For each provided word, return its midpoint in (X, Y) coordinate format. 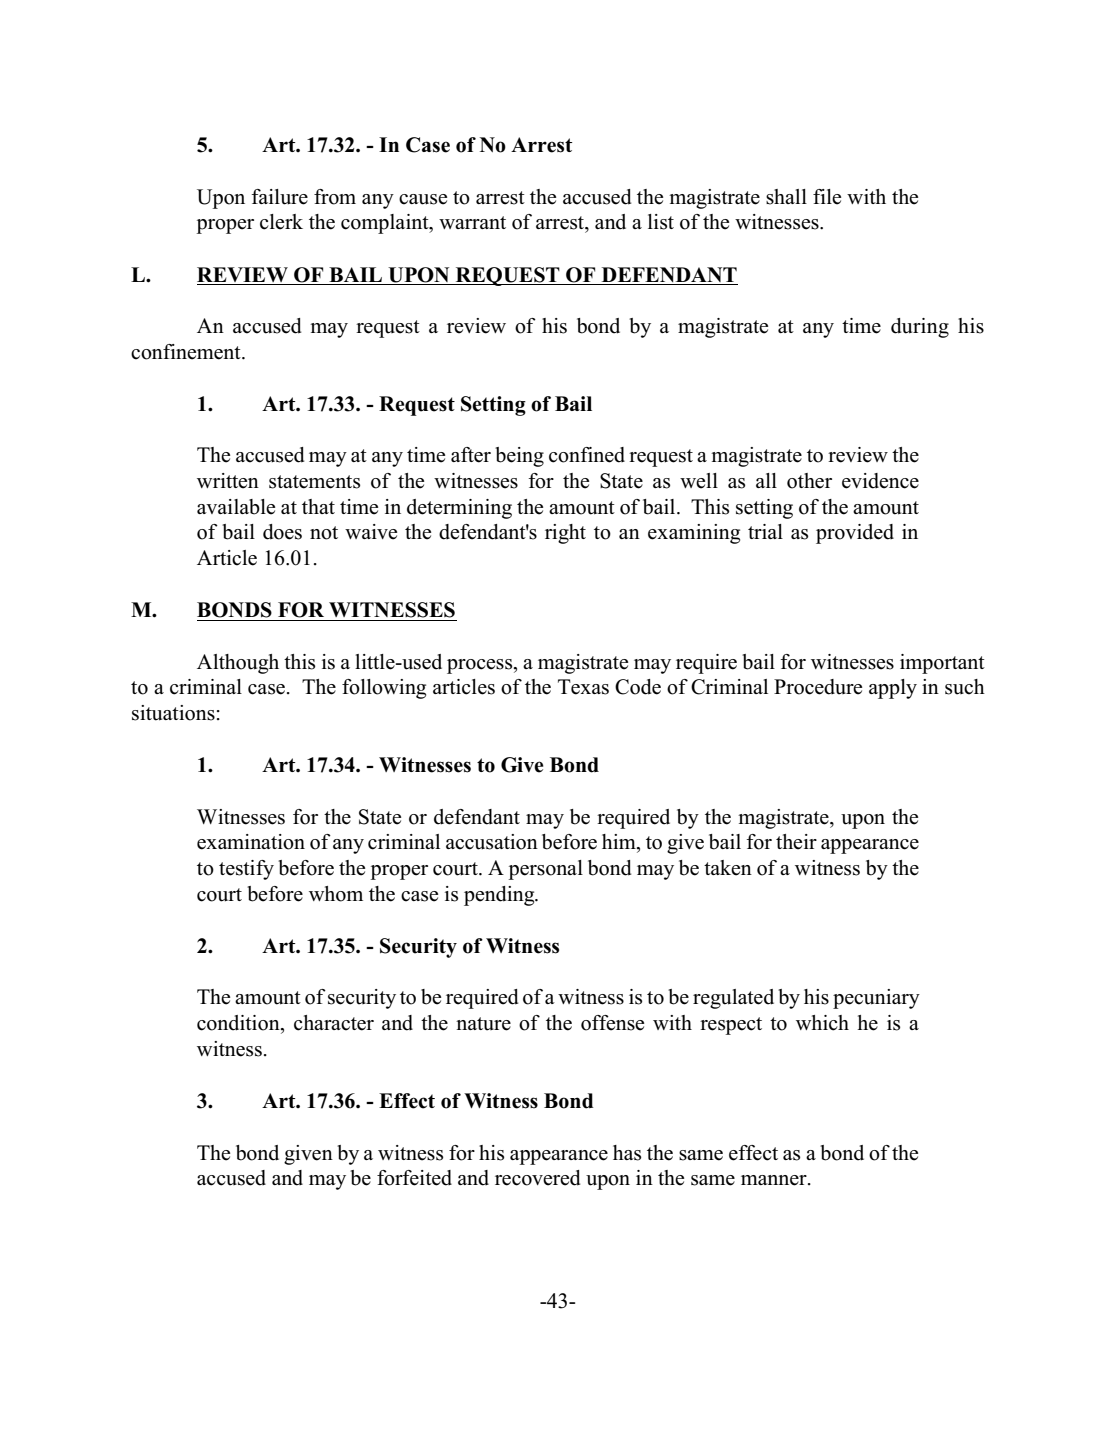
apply (893, 689)
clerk (281, 222)
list (661, 222)
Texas (583, 687)
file (827, 197)
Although (238, 664)
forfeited (414, 1178)
